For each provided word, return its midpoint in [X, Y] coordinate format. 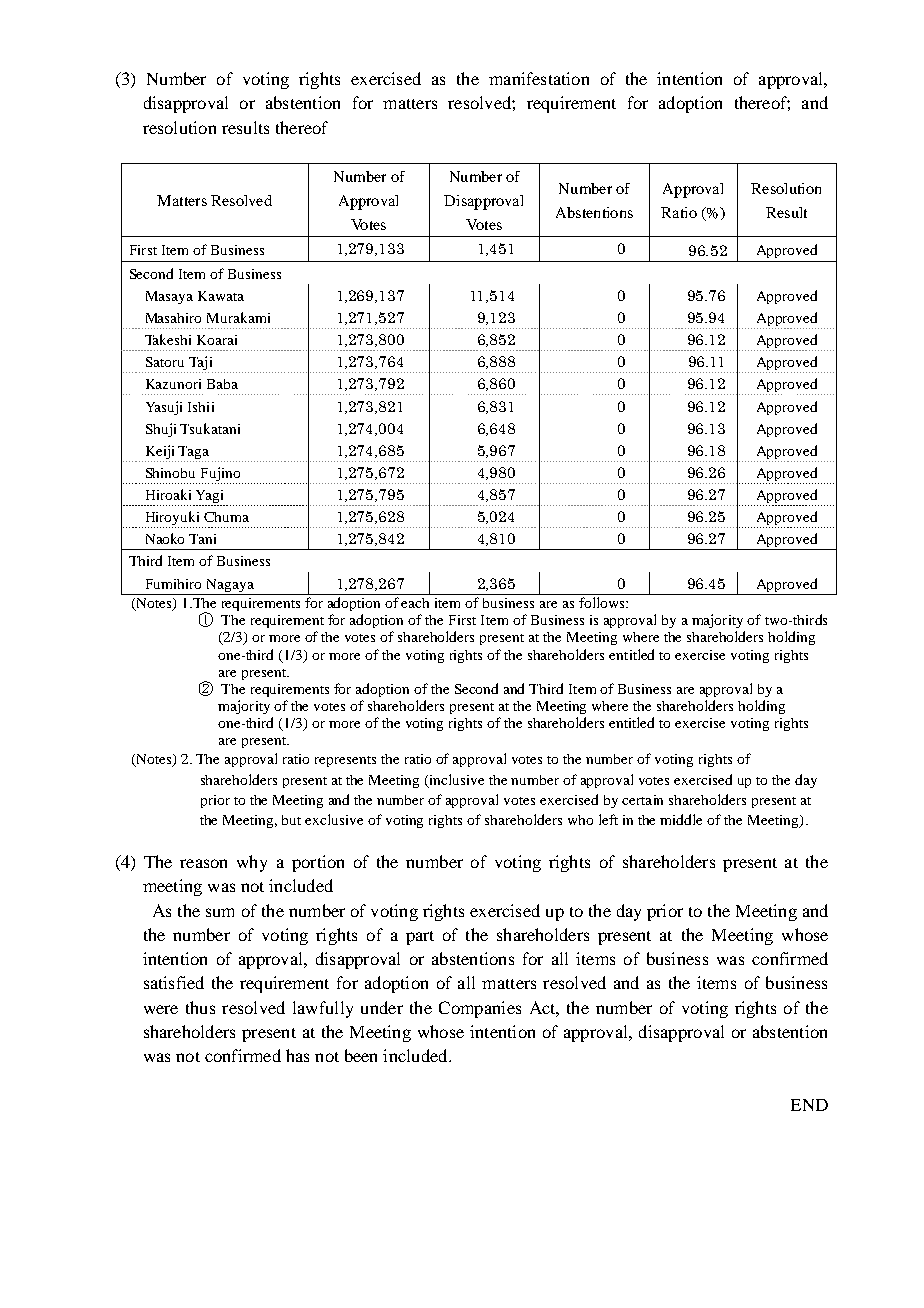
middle [681, 819]
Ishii [201, 407]
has [297, 1055]
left [608, 819]
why [252, 863]
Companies [480, 1009]
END [809, 1105]
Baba [222, 384]
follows [603, 602]
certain [642, 800]
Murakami [238, 317]
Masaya [169, 297]
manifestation [539, 78]
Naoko [165, 538]
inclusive [457, 779]
